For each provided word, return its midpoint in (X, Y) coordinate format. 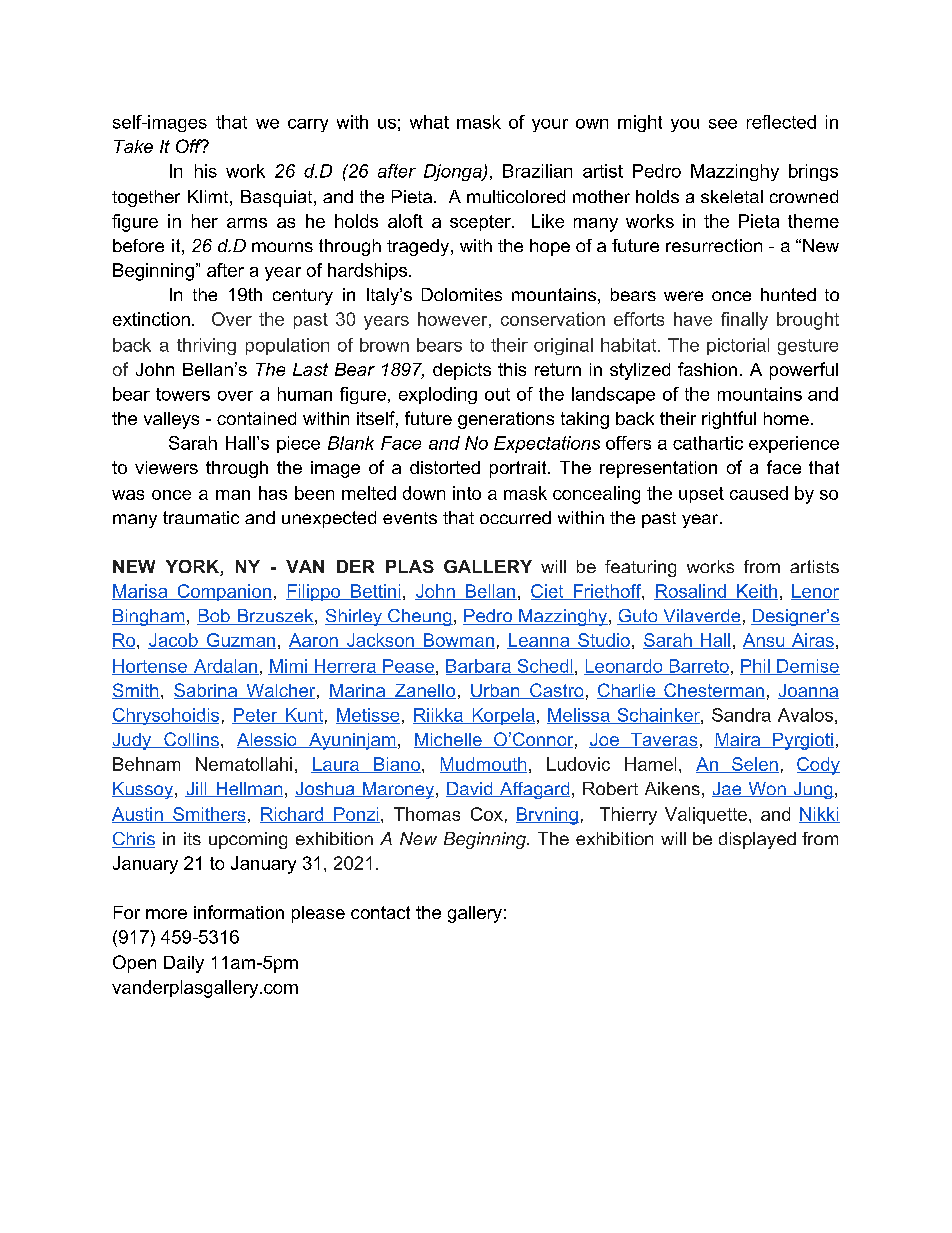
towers (183, 394)
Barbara (479, 667)
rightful (729, 420)
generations (506, 420)
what (429, 122)
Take (133, 146)
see (723, 124)
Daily (184, 964)
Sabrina (207, 691)
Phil (756, 667)
